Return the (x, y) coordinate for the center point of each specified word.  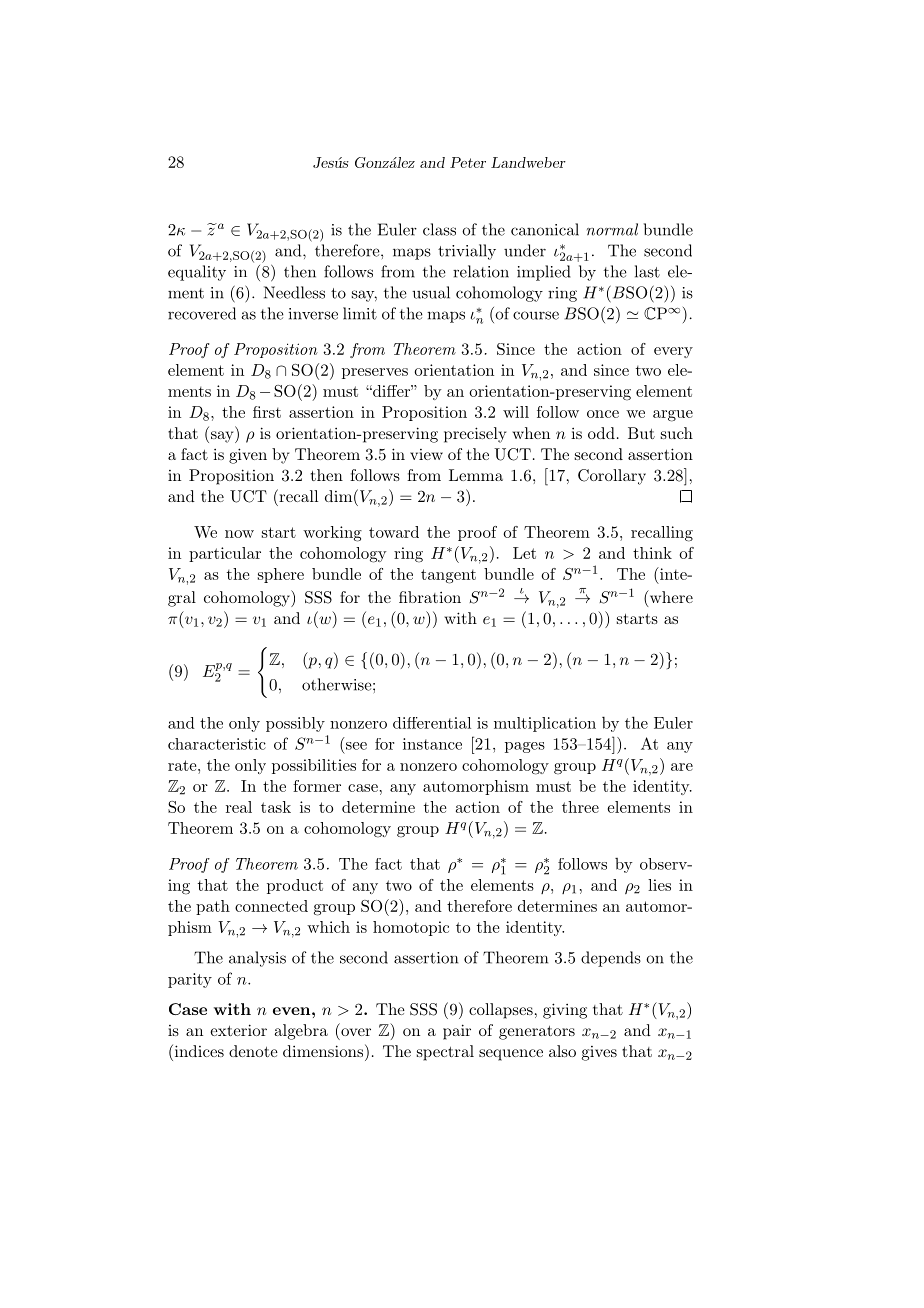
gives (599, 1053)
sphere (281, 575)
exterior (238, 1030)
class (439, 229)
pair (457, 1032)
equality (197, 273)
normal (612, 229)
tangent (448, 576)
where (670, 598)
